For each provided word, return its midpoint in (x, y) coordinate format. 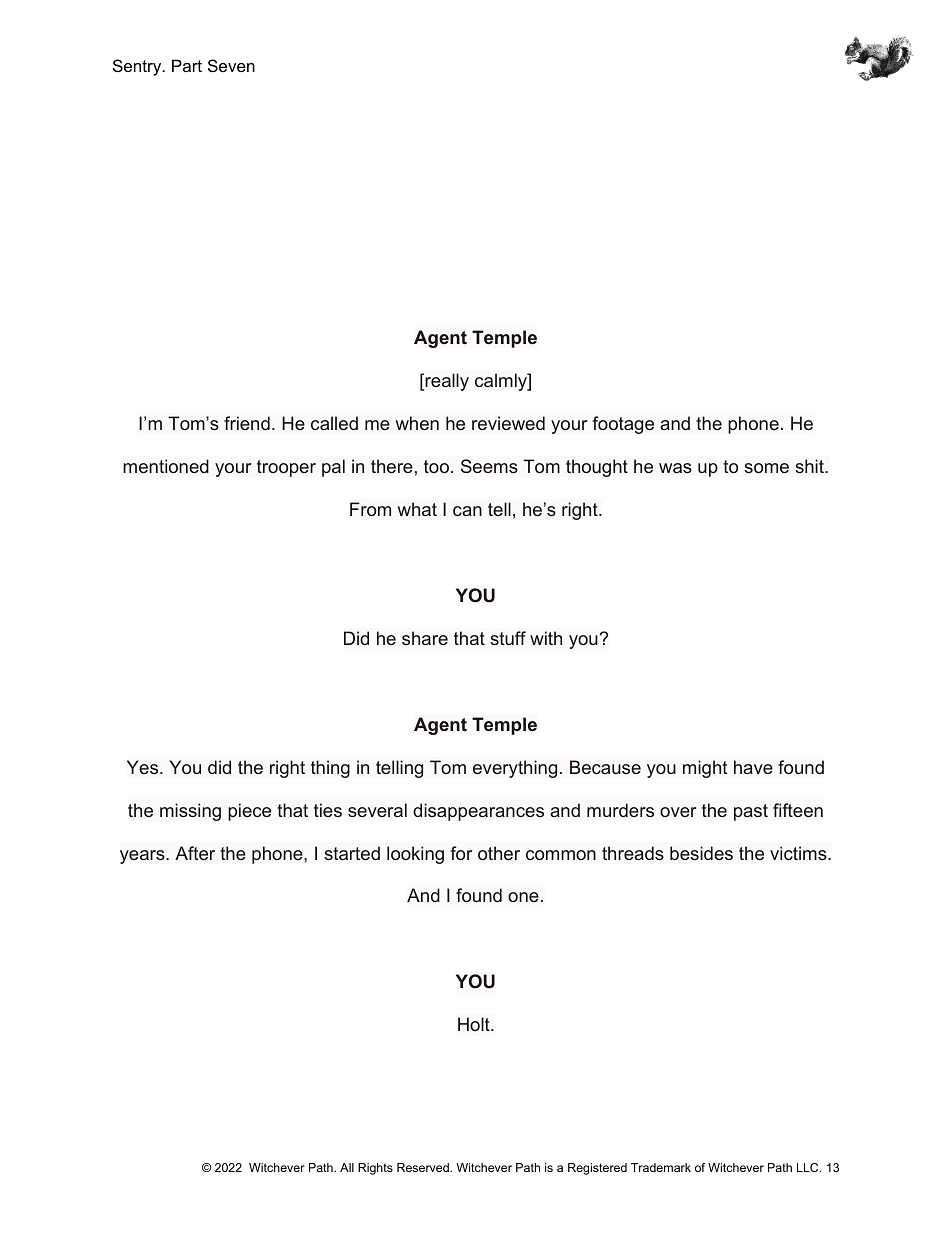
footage (623, 425)
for (461, 853)
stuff (508, 638)
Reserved (424, 1167)
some (766, 468)
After (195, 853)
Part (187, 65)
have (753, 767)
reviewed (508, 423)
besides (701, 853)
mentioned (166, 466)
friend (247, 423)
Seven (231, 65)
